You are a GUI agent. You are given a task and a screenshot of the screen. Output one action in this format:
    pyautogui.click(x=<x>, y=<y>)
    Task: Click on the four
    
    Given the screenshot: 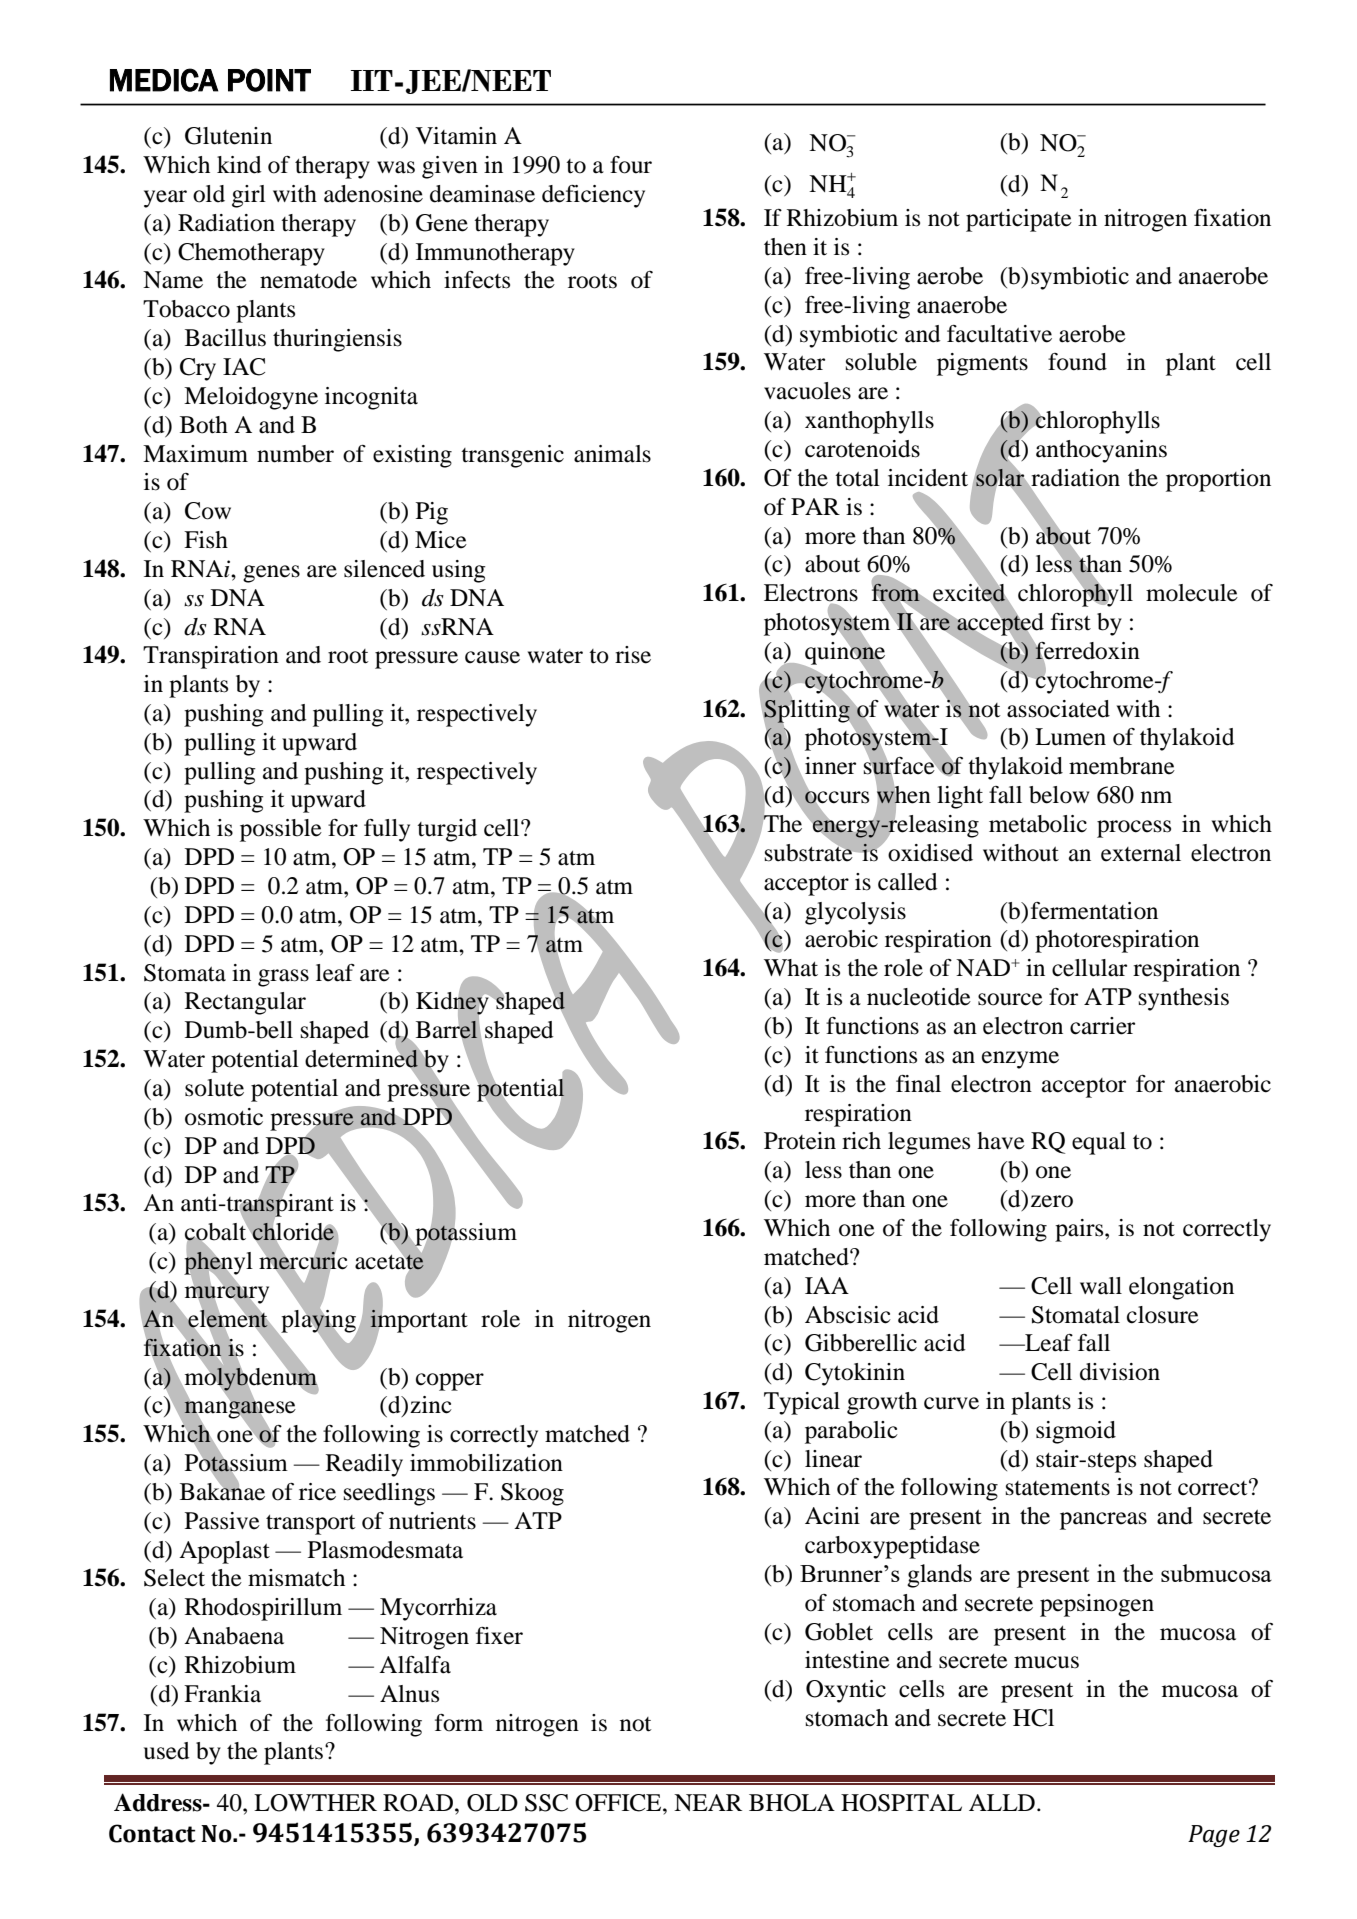 What is the action you would take?
    pyautogui.click(x=631, y=165)
